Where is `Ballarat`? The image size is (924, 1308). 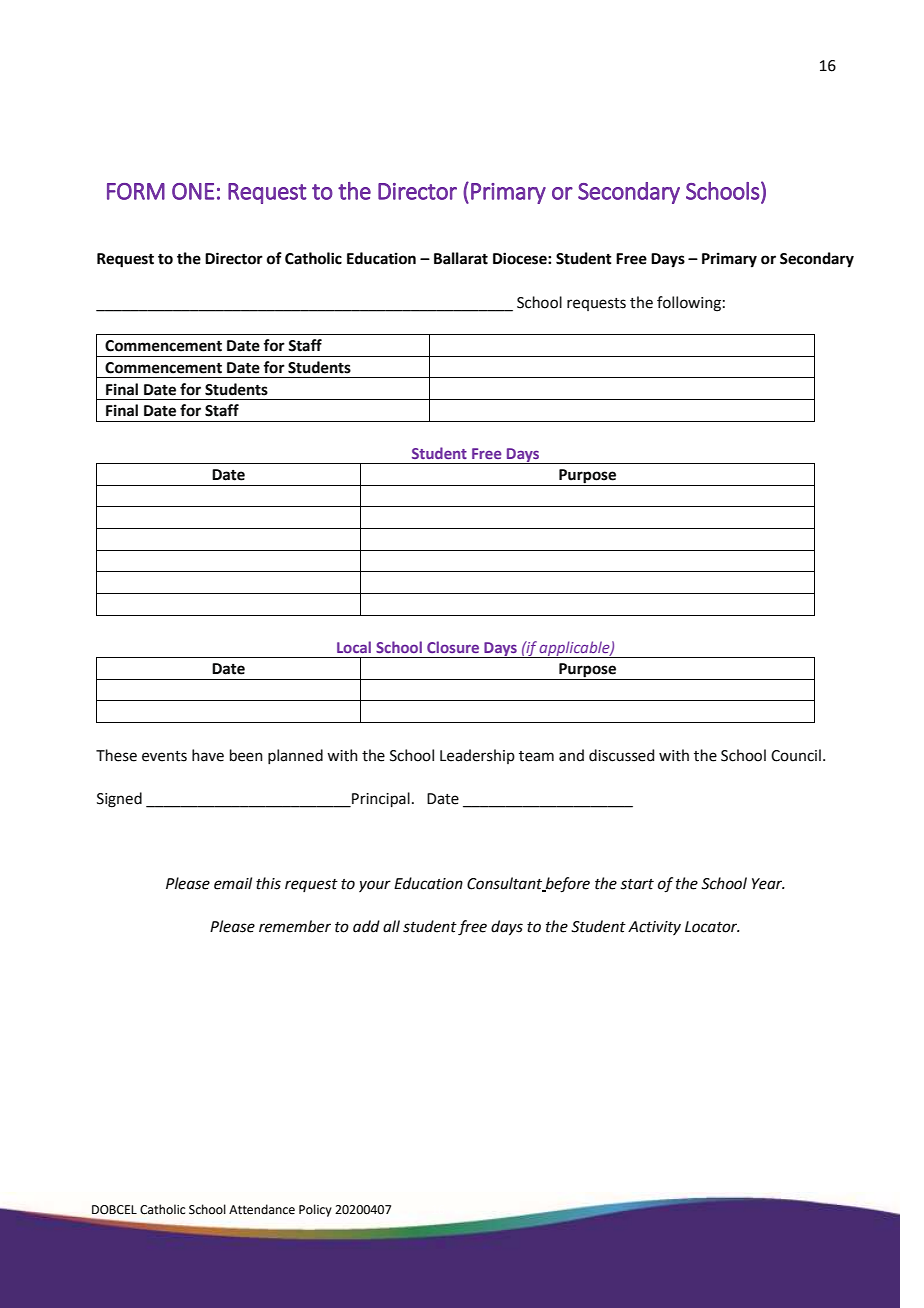 Ballarat is located at coordinates (461, 258).
